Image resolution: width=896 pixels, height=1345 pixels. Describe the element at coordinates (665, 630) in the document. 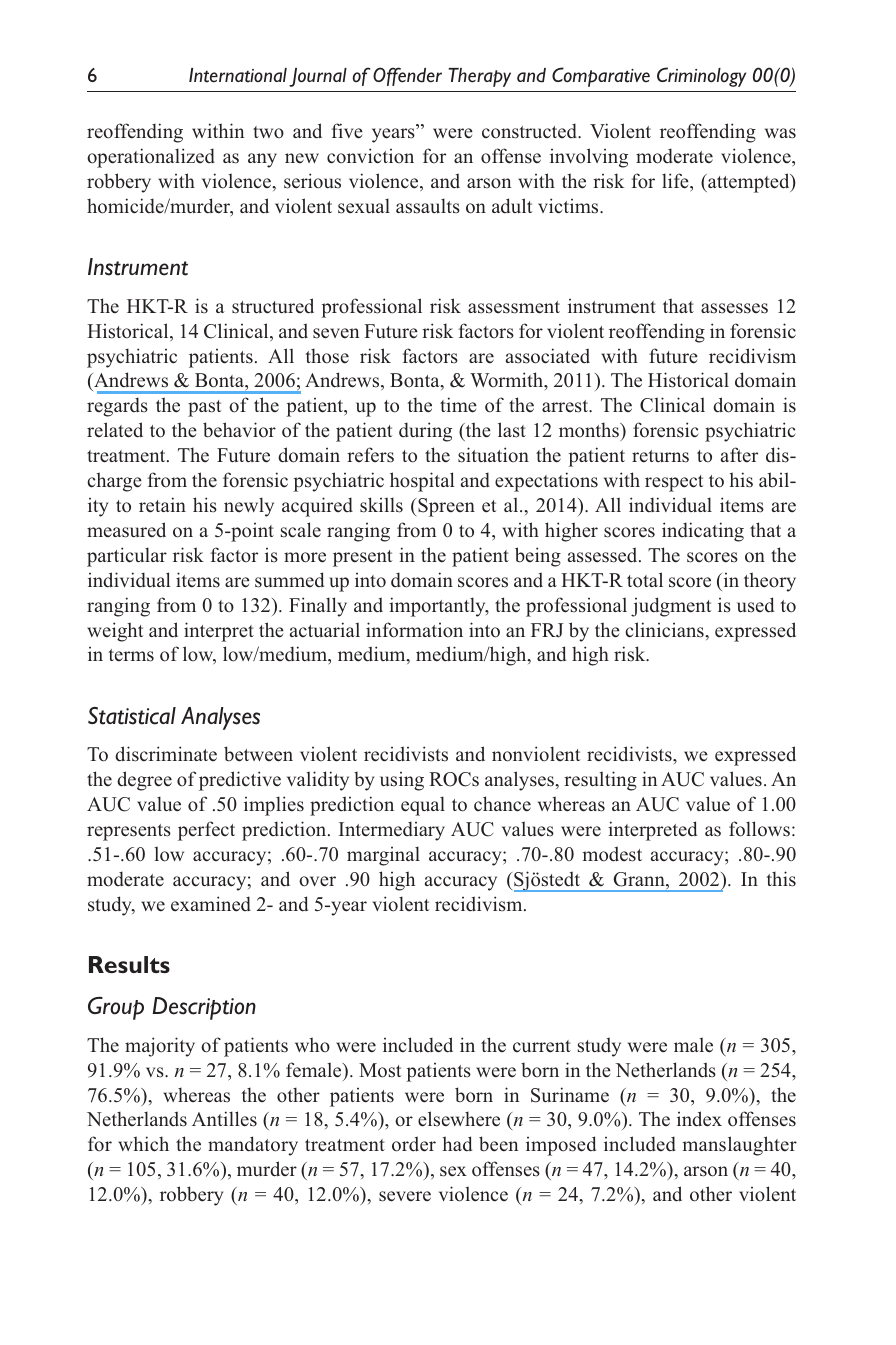

I see `clinicians` at that location.
